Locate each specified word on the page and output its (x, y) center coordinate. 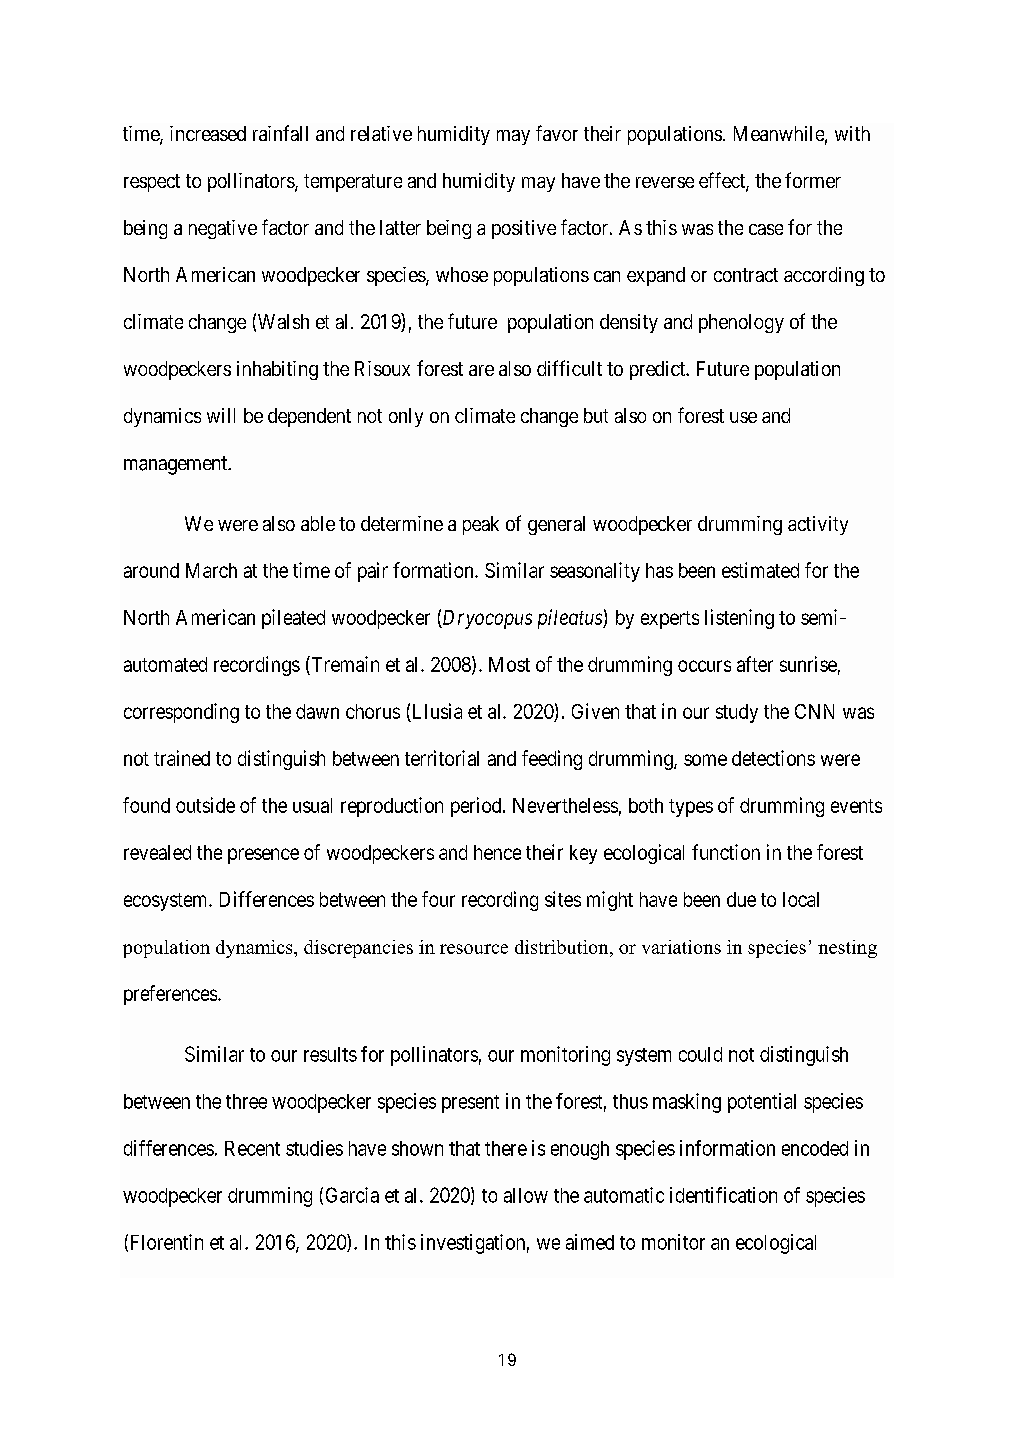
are (481, 370)
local (801, 899)
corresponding (181, 713)
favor (557, 133)
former (813, 180)
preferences (170, 995)
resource (474, 949)
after (755, 664)
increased (208, 133)
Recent (252, 1148)
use (743, 417)
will (221, 415)
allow (526, 1195)
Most (509, 664)
